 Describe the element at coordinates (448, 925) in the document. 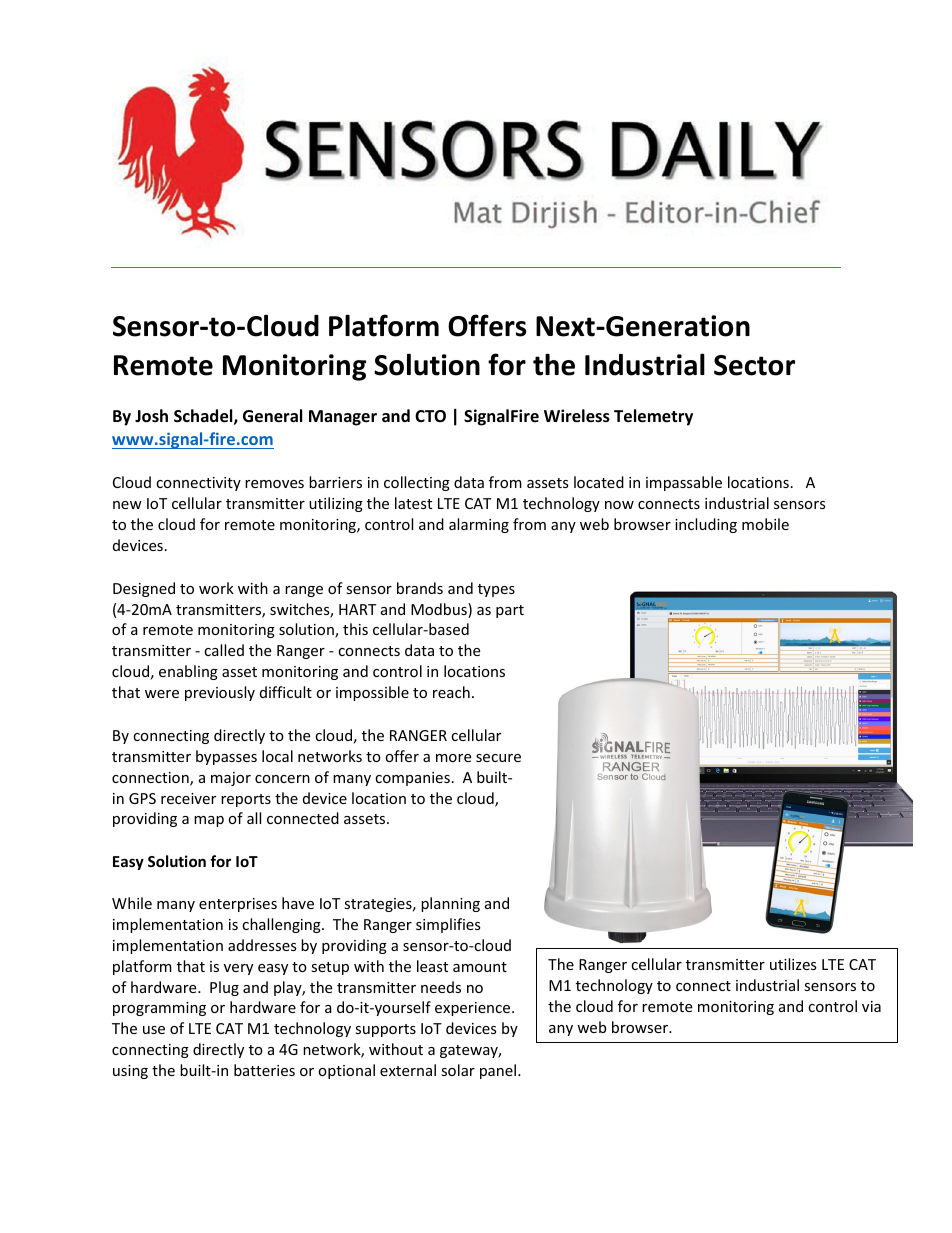

I see `simplifies` at that location.
